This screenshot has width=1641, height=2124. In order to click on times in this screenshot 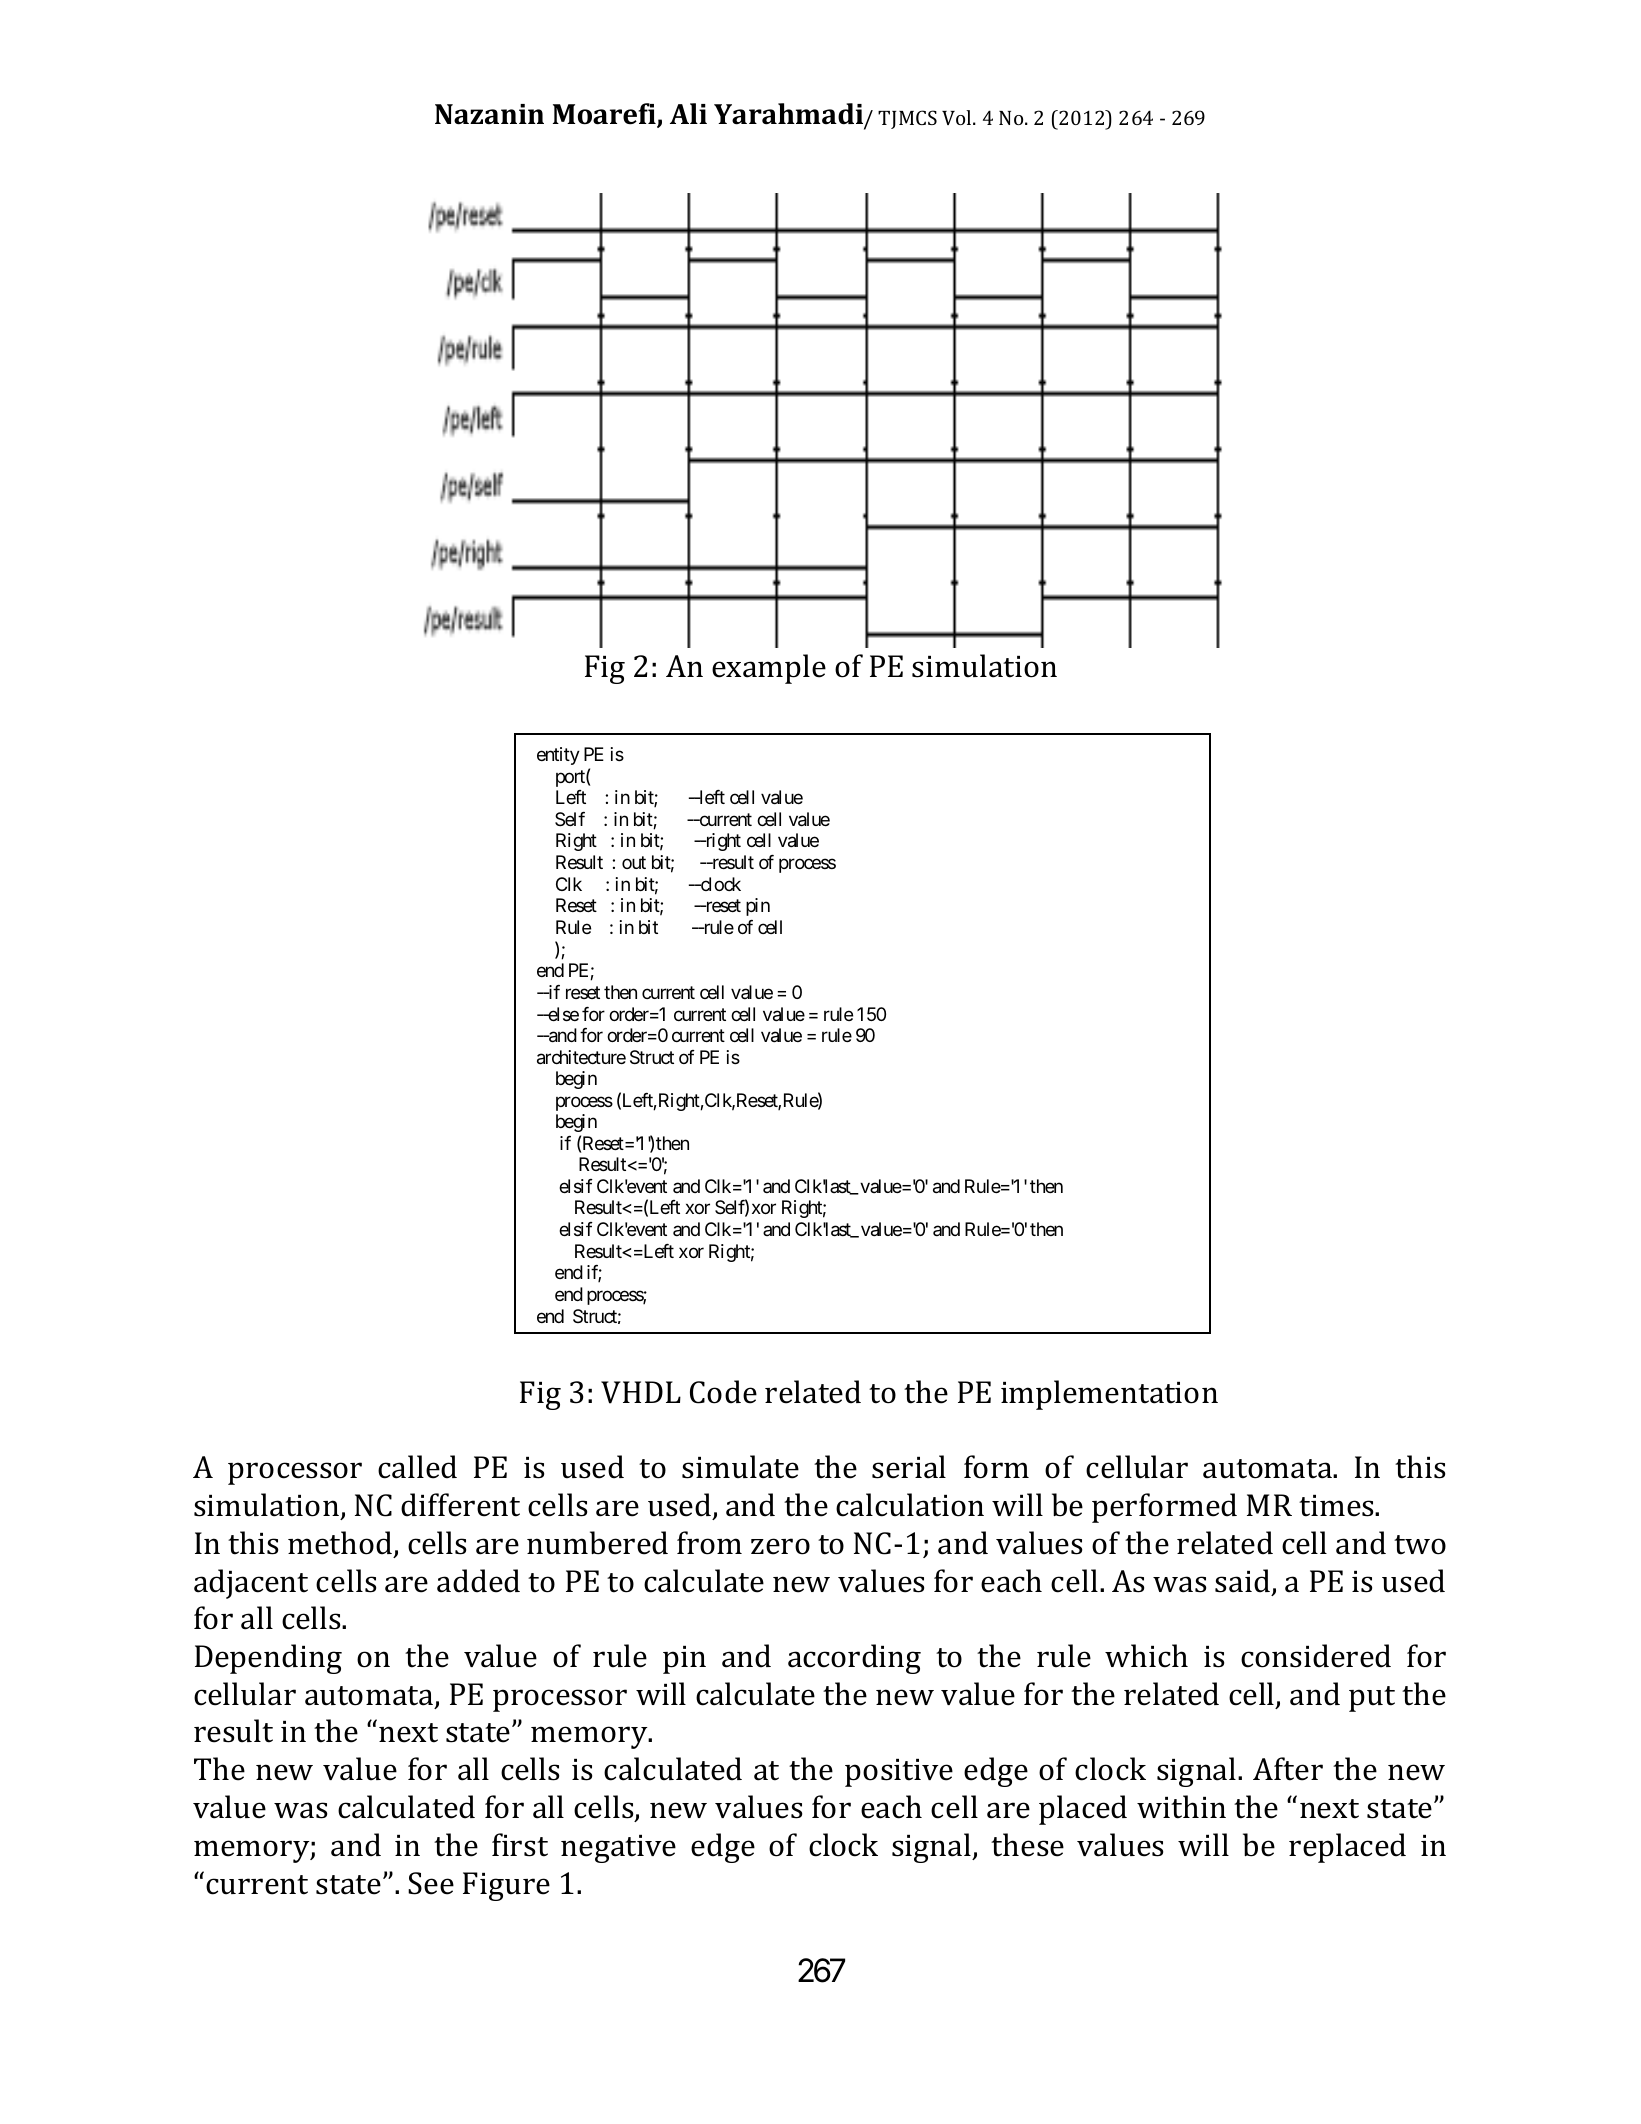, I will do `click(1337, 1506)`.
